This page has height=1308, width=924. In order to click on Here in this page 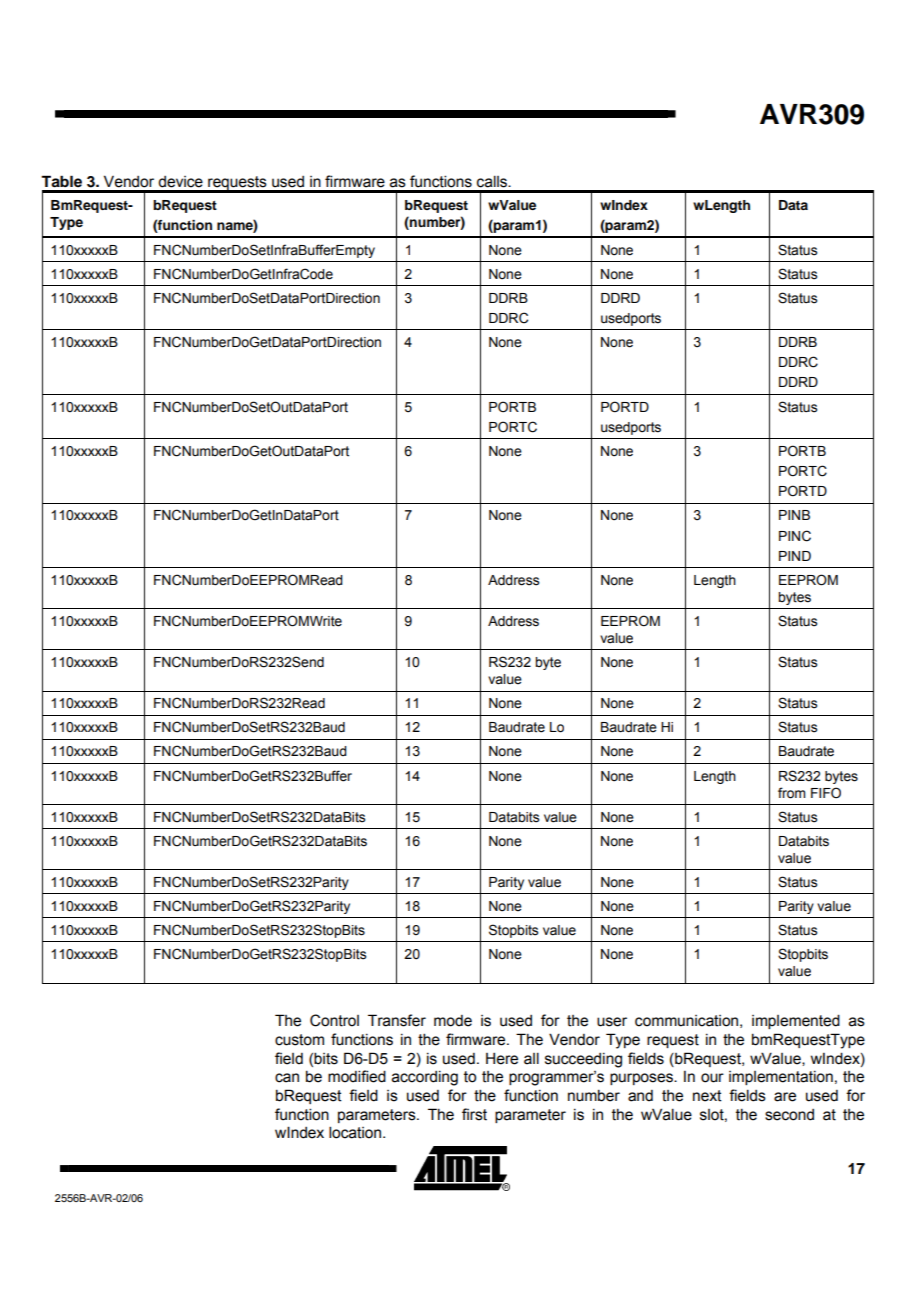, I will do `click(502, 1058)`.
